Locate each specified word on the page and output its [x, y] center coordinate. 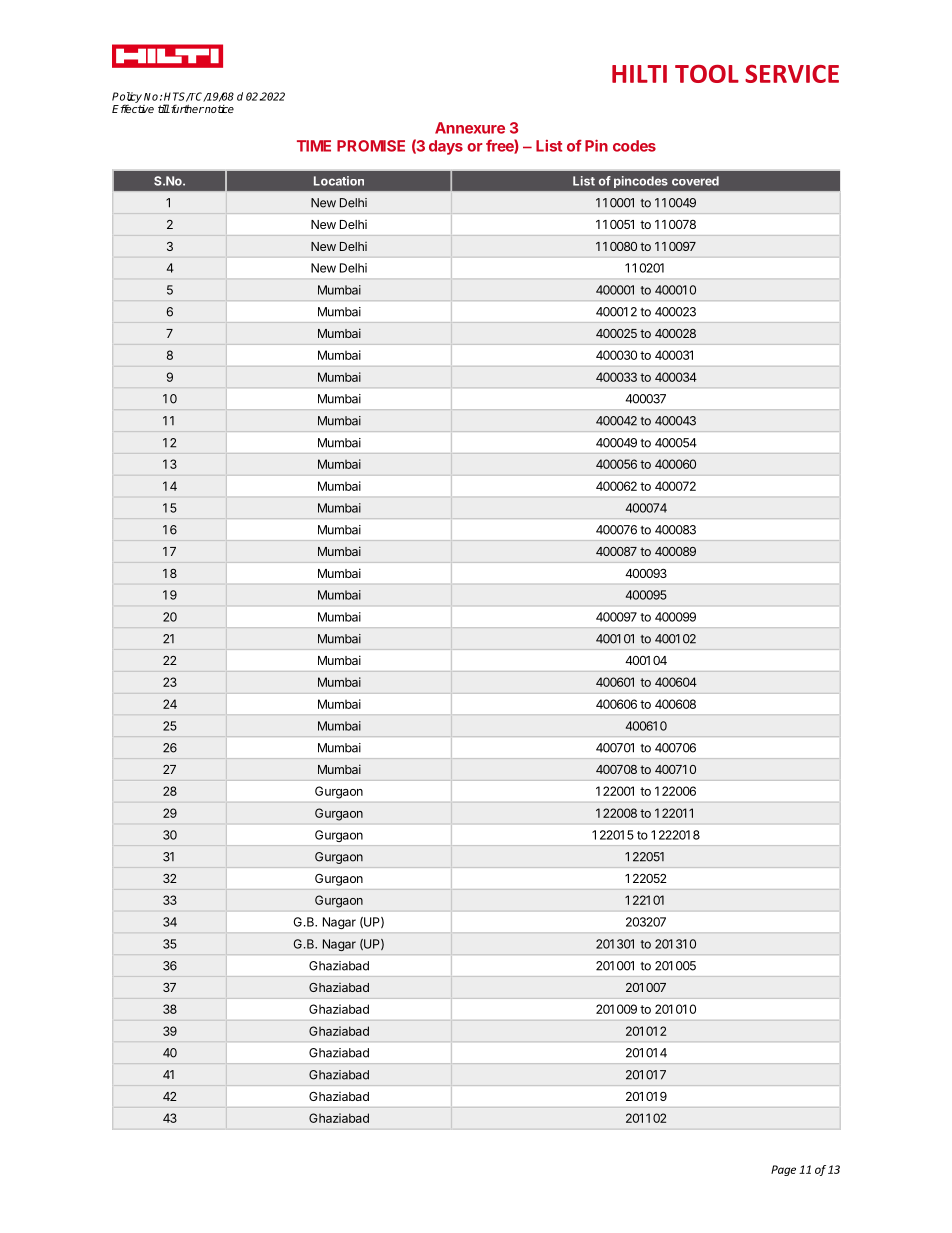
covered [695, 181]
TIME [314, 146]
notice [218, 109]
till [164, 108]
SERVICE [792, 74]
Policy [127, 98]
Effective [133, 108]
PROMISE [371, 146]
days [446, 147]
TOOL [707, 74]
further [186, 108]
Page [783, 1170]
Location [339, 181]
